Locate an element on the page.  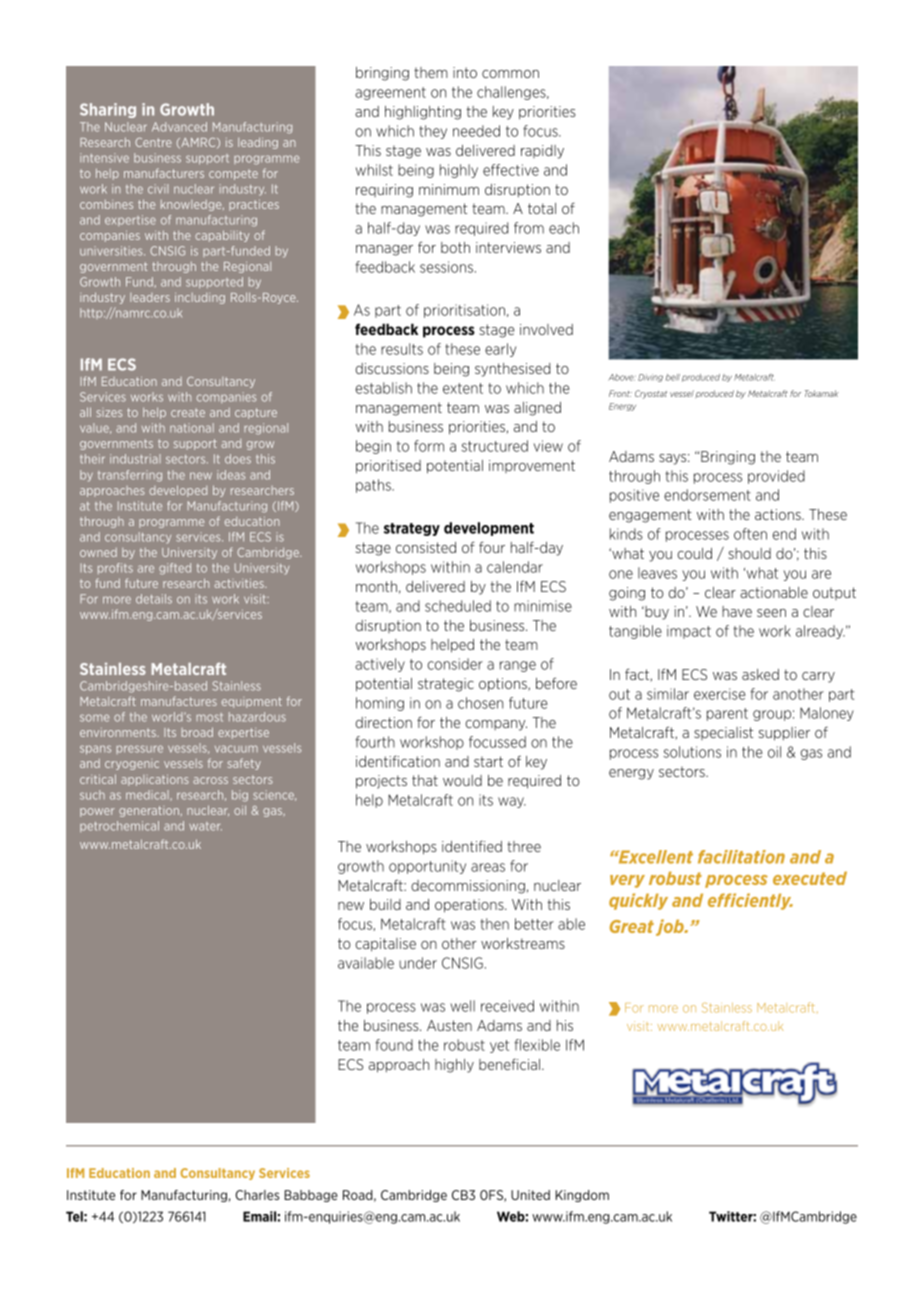
flexible is located at coordinates (537, 1045).
